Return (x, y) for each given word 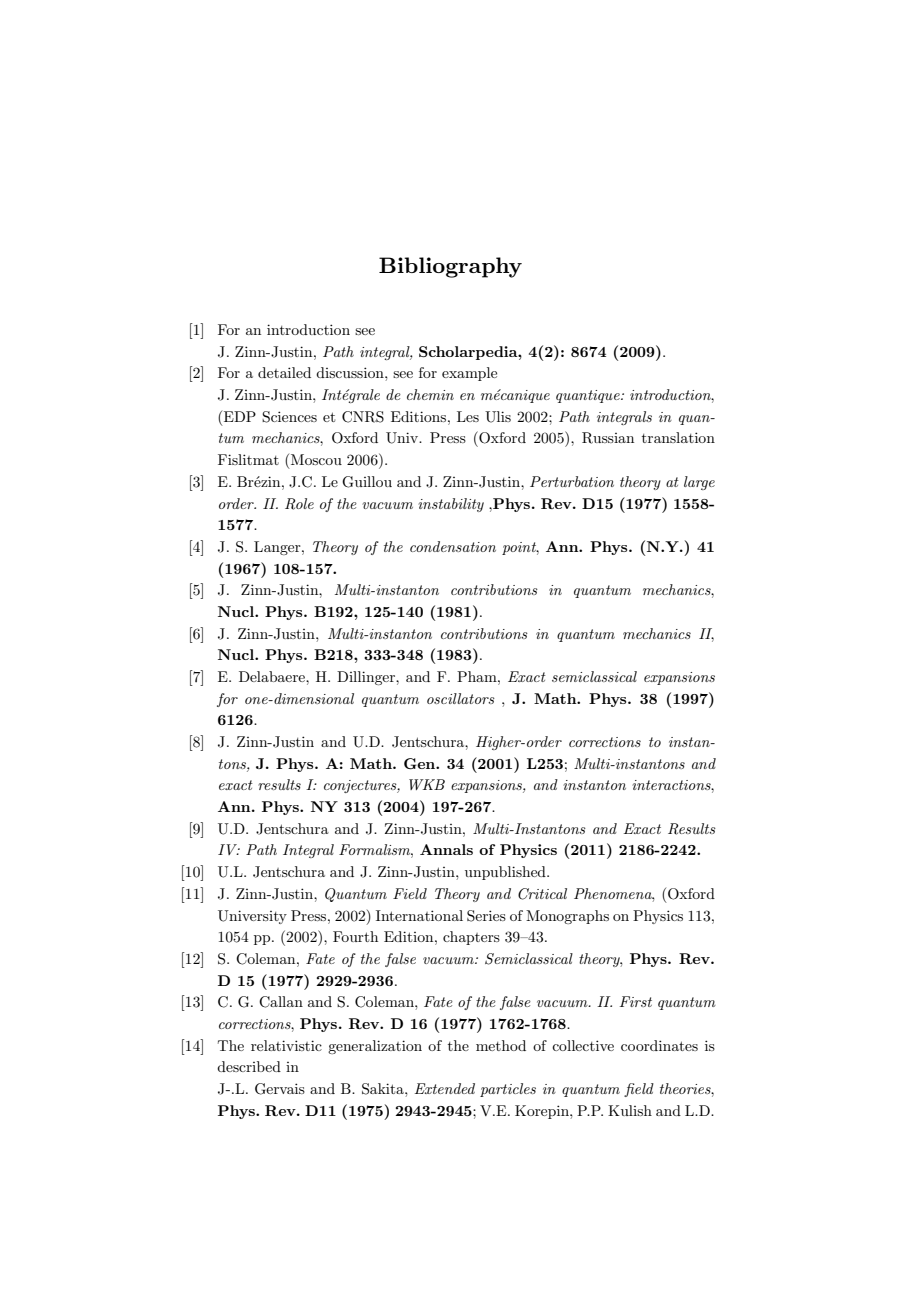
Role (299, 504)
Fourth (355, 936)
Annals (446, 849)
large (699, 483)
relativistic (286, 1045)
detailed (284, 372)
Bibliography (450, 267)
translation (678, 437)
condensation (453, 546)
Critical (542, 894)
